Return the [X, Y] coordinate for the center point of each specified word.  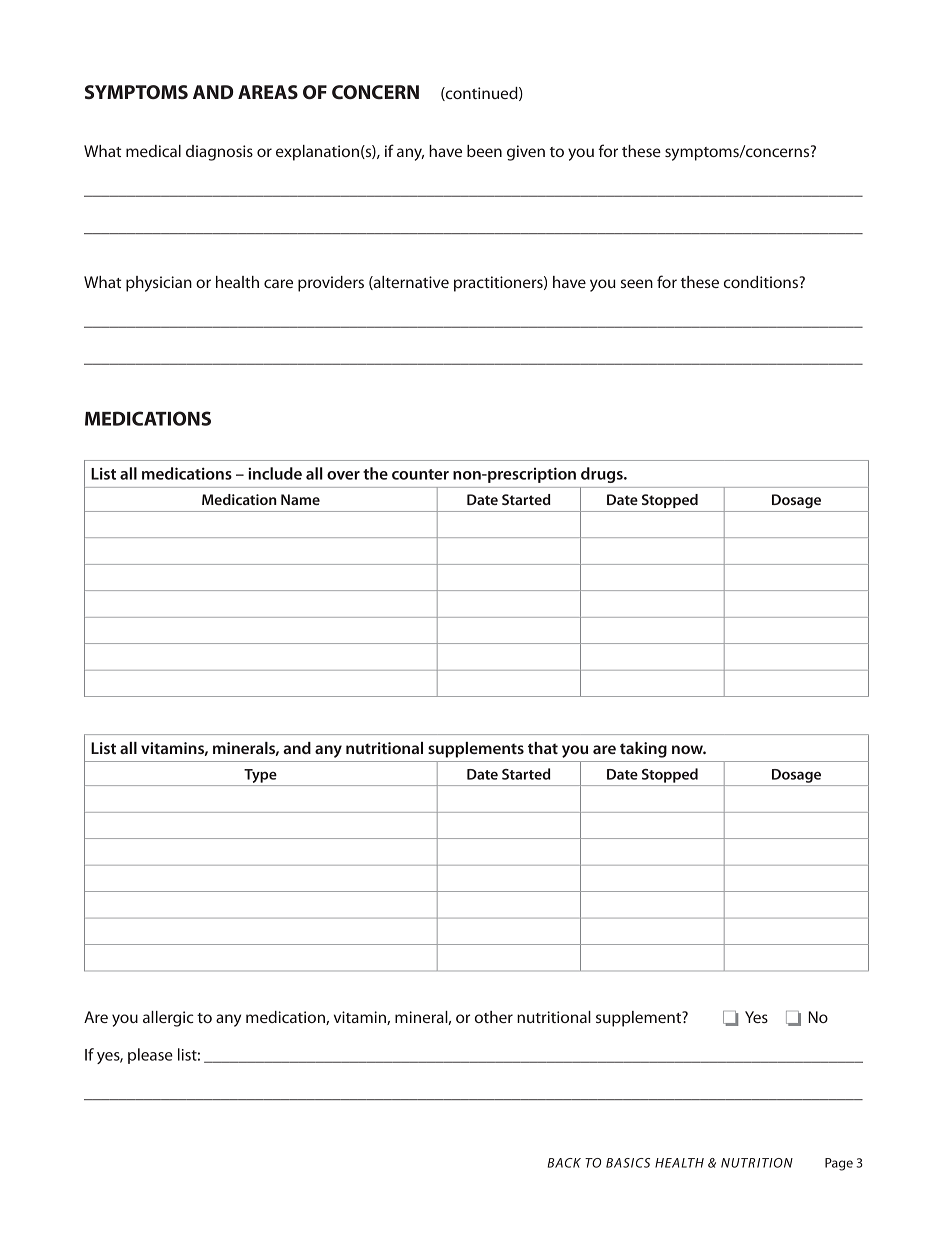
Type [260, 776]
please [150, 1056]
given [526, 153]
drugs [603, 475]
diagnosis [219, 153]
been [484, 151]
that [543, 748]
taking [643, 750]
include [275, 473]
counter [420, 474]
